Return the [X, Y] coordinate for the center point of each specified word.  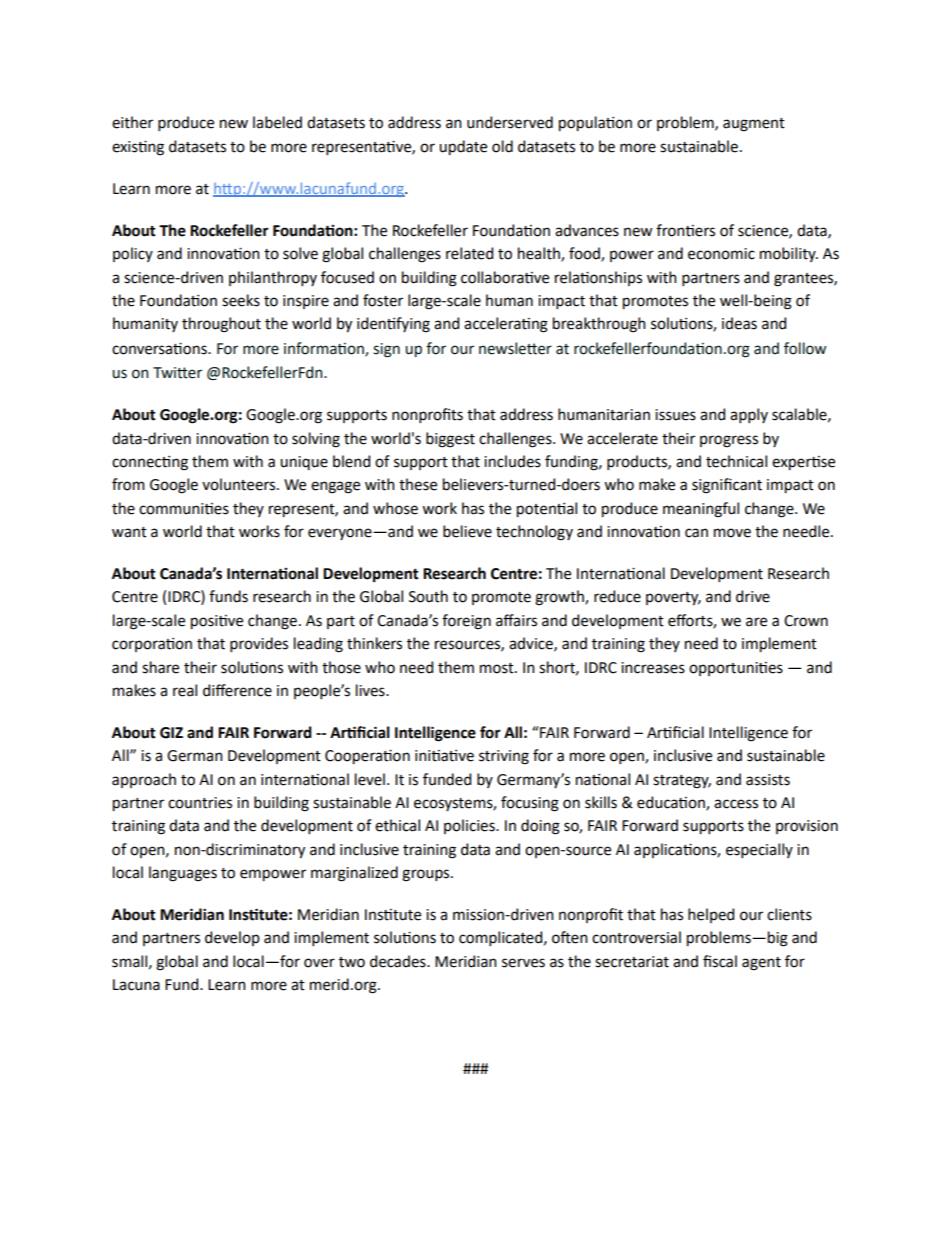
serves [523, 963]
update [463, 147]
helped [711, 915]
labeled [277, 122]
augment [754, 125]
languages [183, 874]
